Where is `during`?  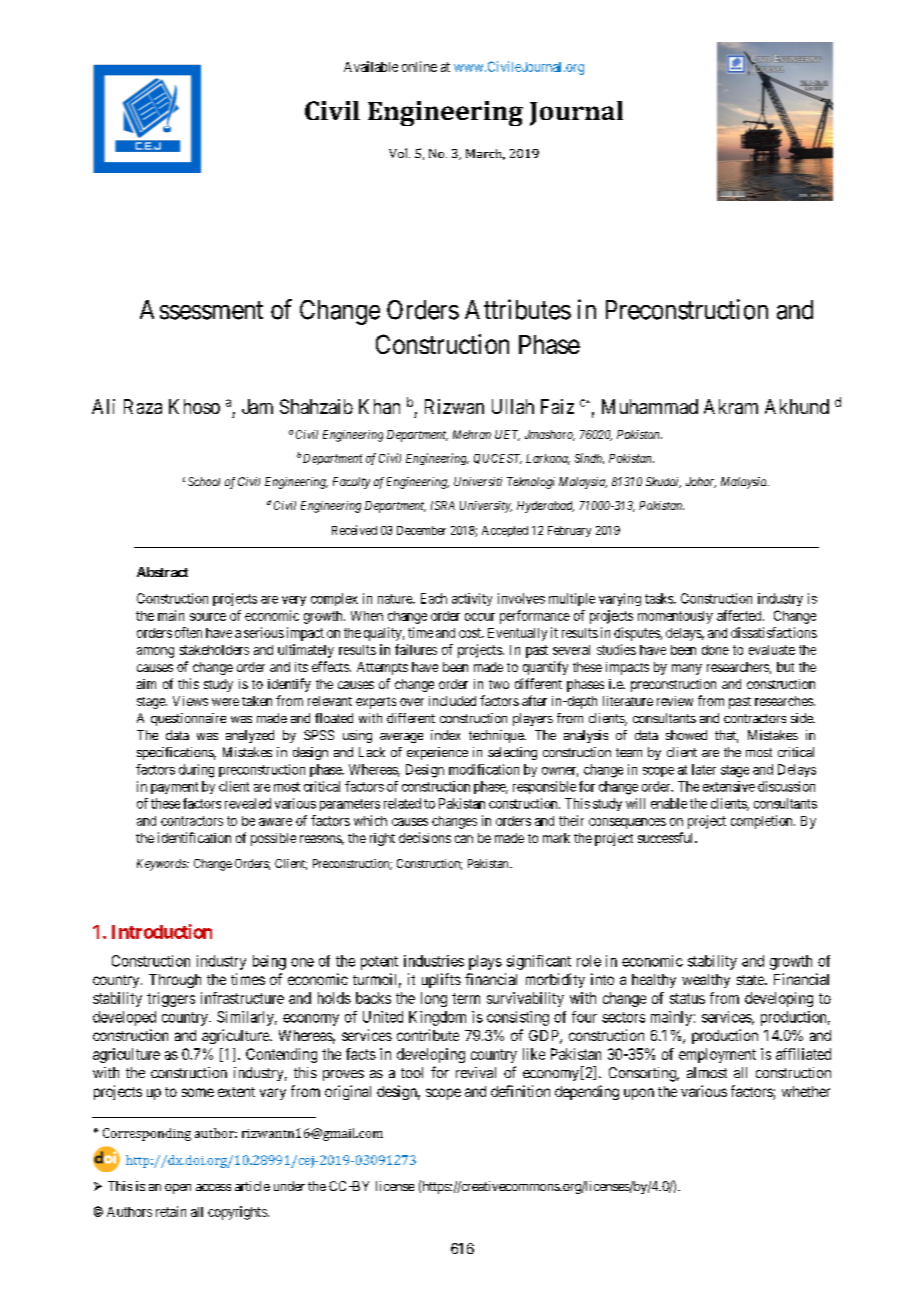 during is located at coordinates (196, 771).
